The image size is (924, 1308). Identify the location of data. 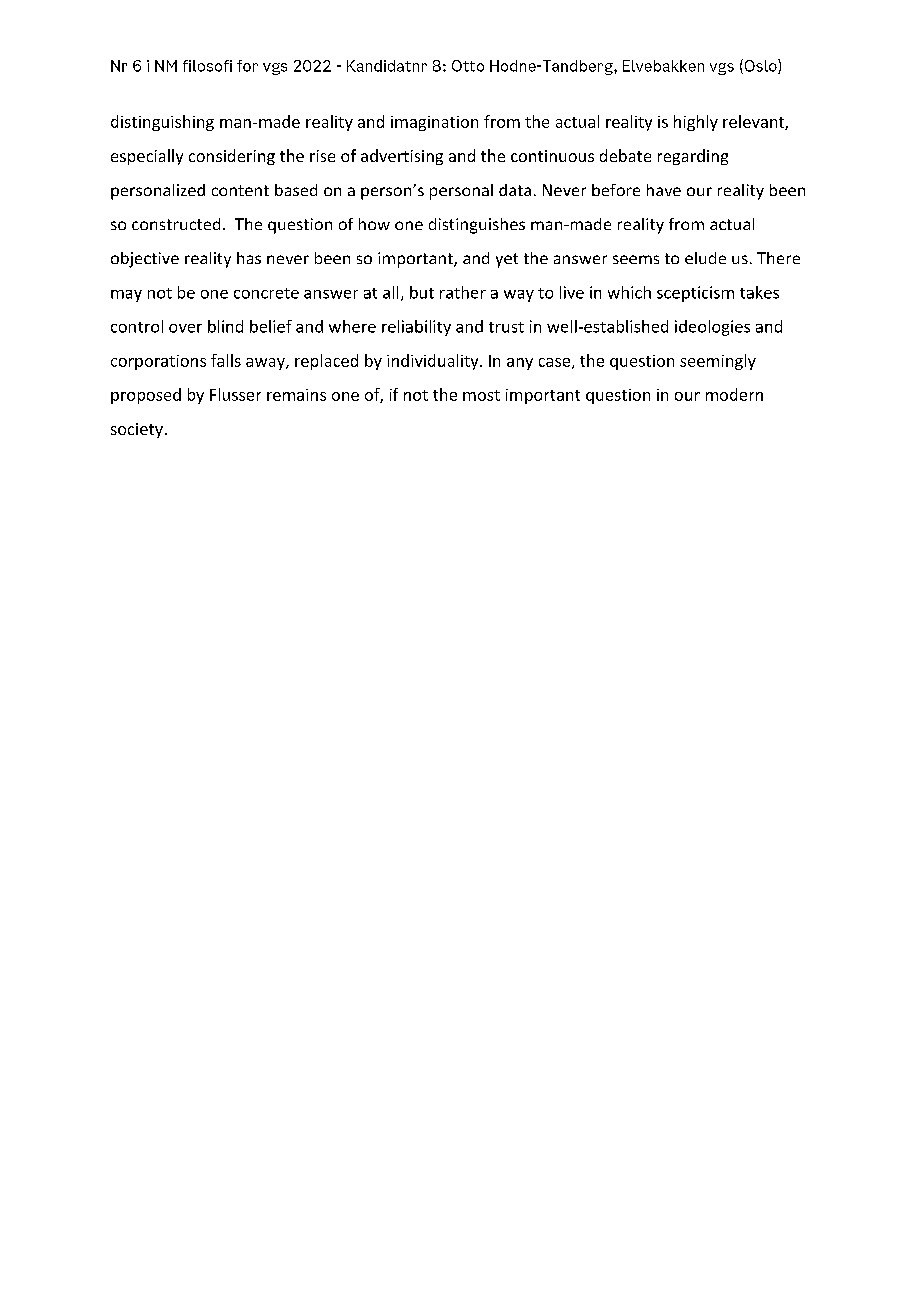
(515, 190).
